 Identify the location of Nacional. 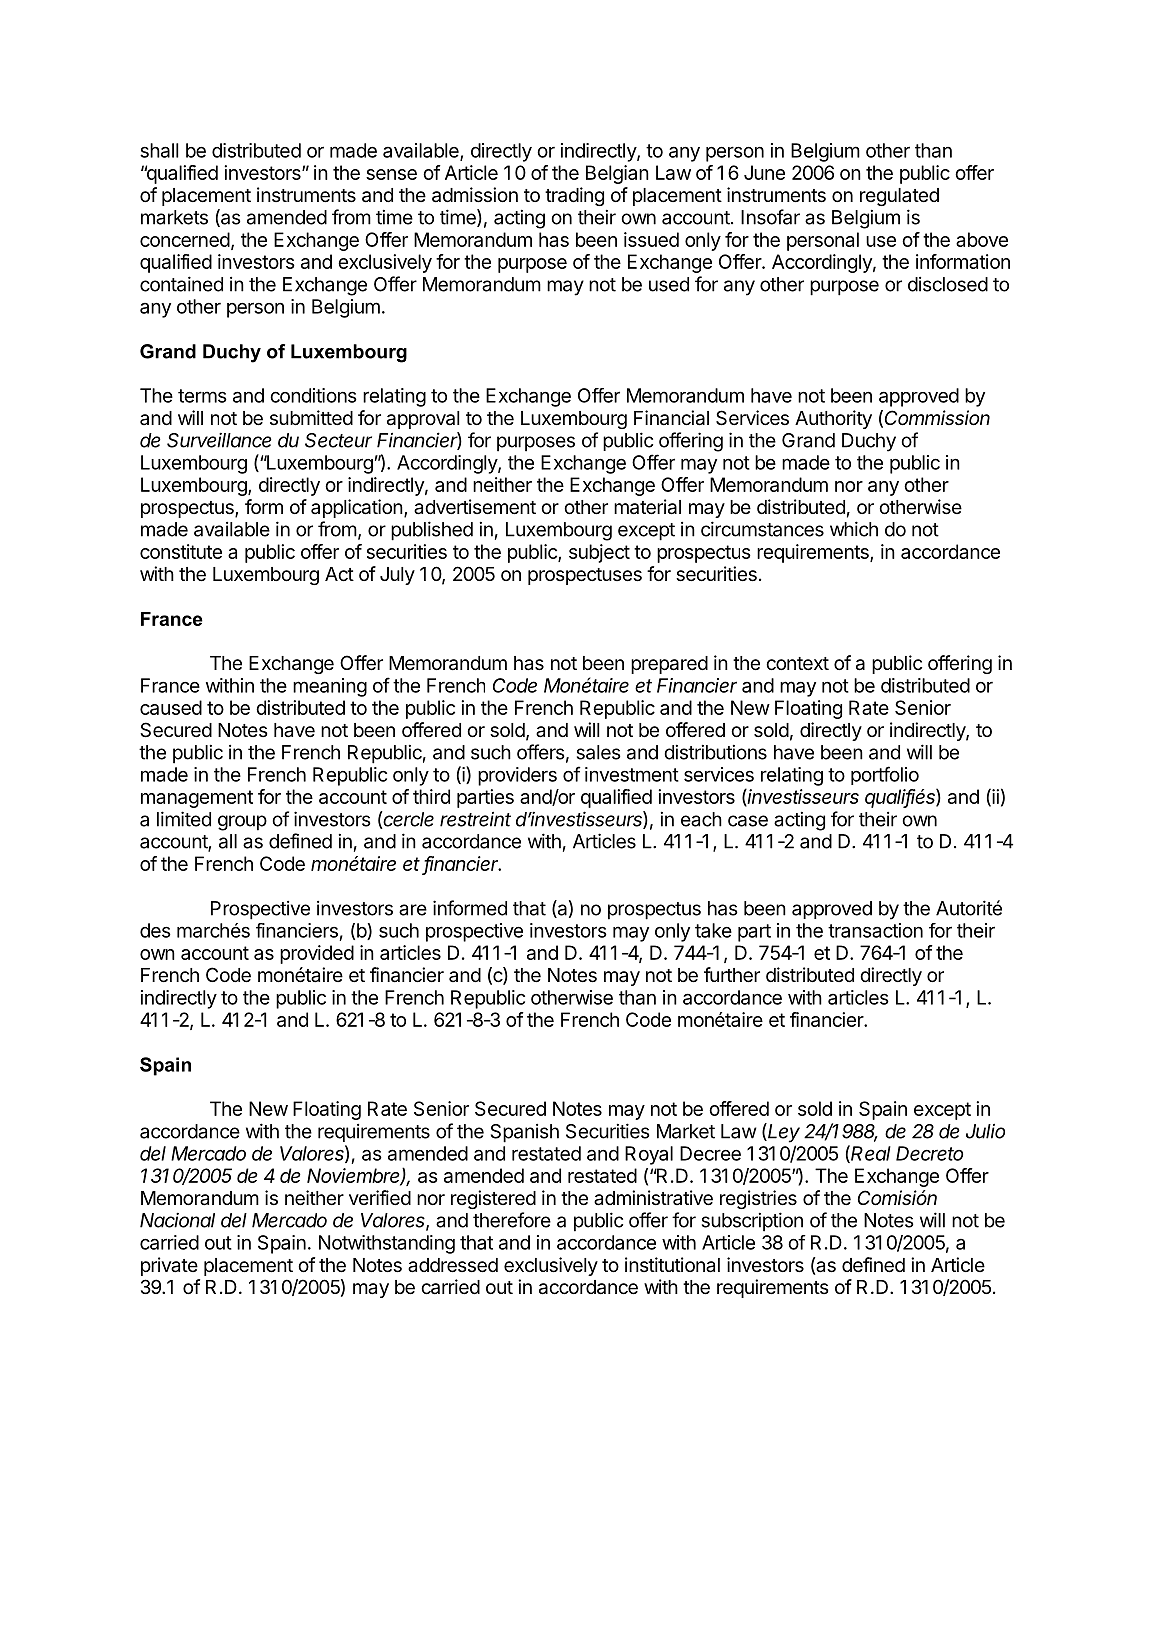
(177, 1220).
